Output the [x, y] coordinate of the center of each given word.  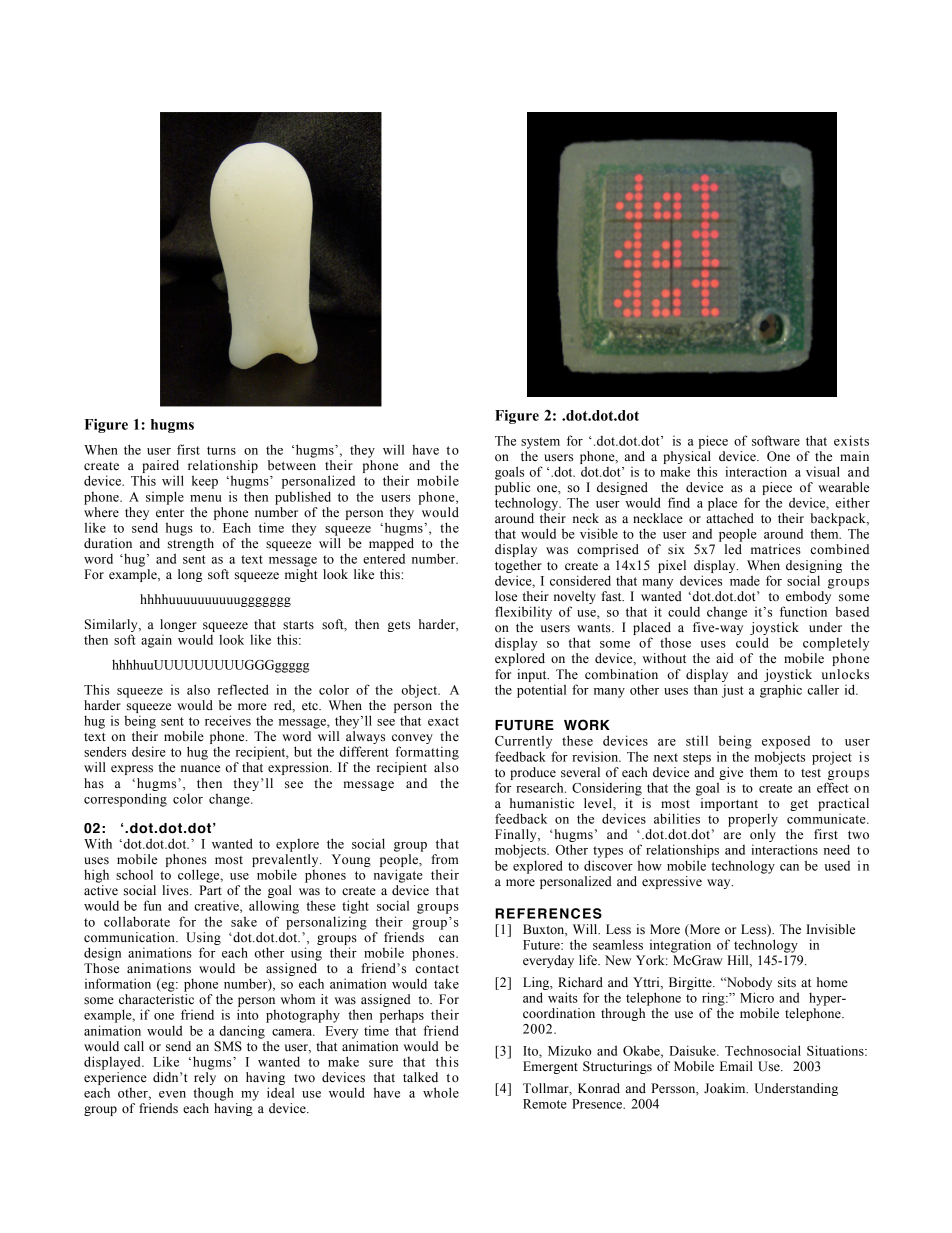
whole [441, 1092]
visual [823, 471]
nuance [200, 769]
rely [205, 1078]
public [512, 488]
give [731, 773]
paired [160, 468]
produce [533, 773]
